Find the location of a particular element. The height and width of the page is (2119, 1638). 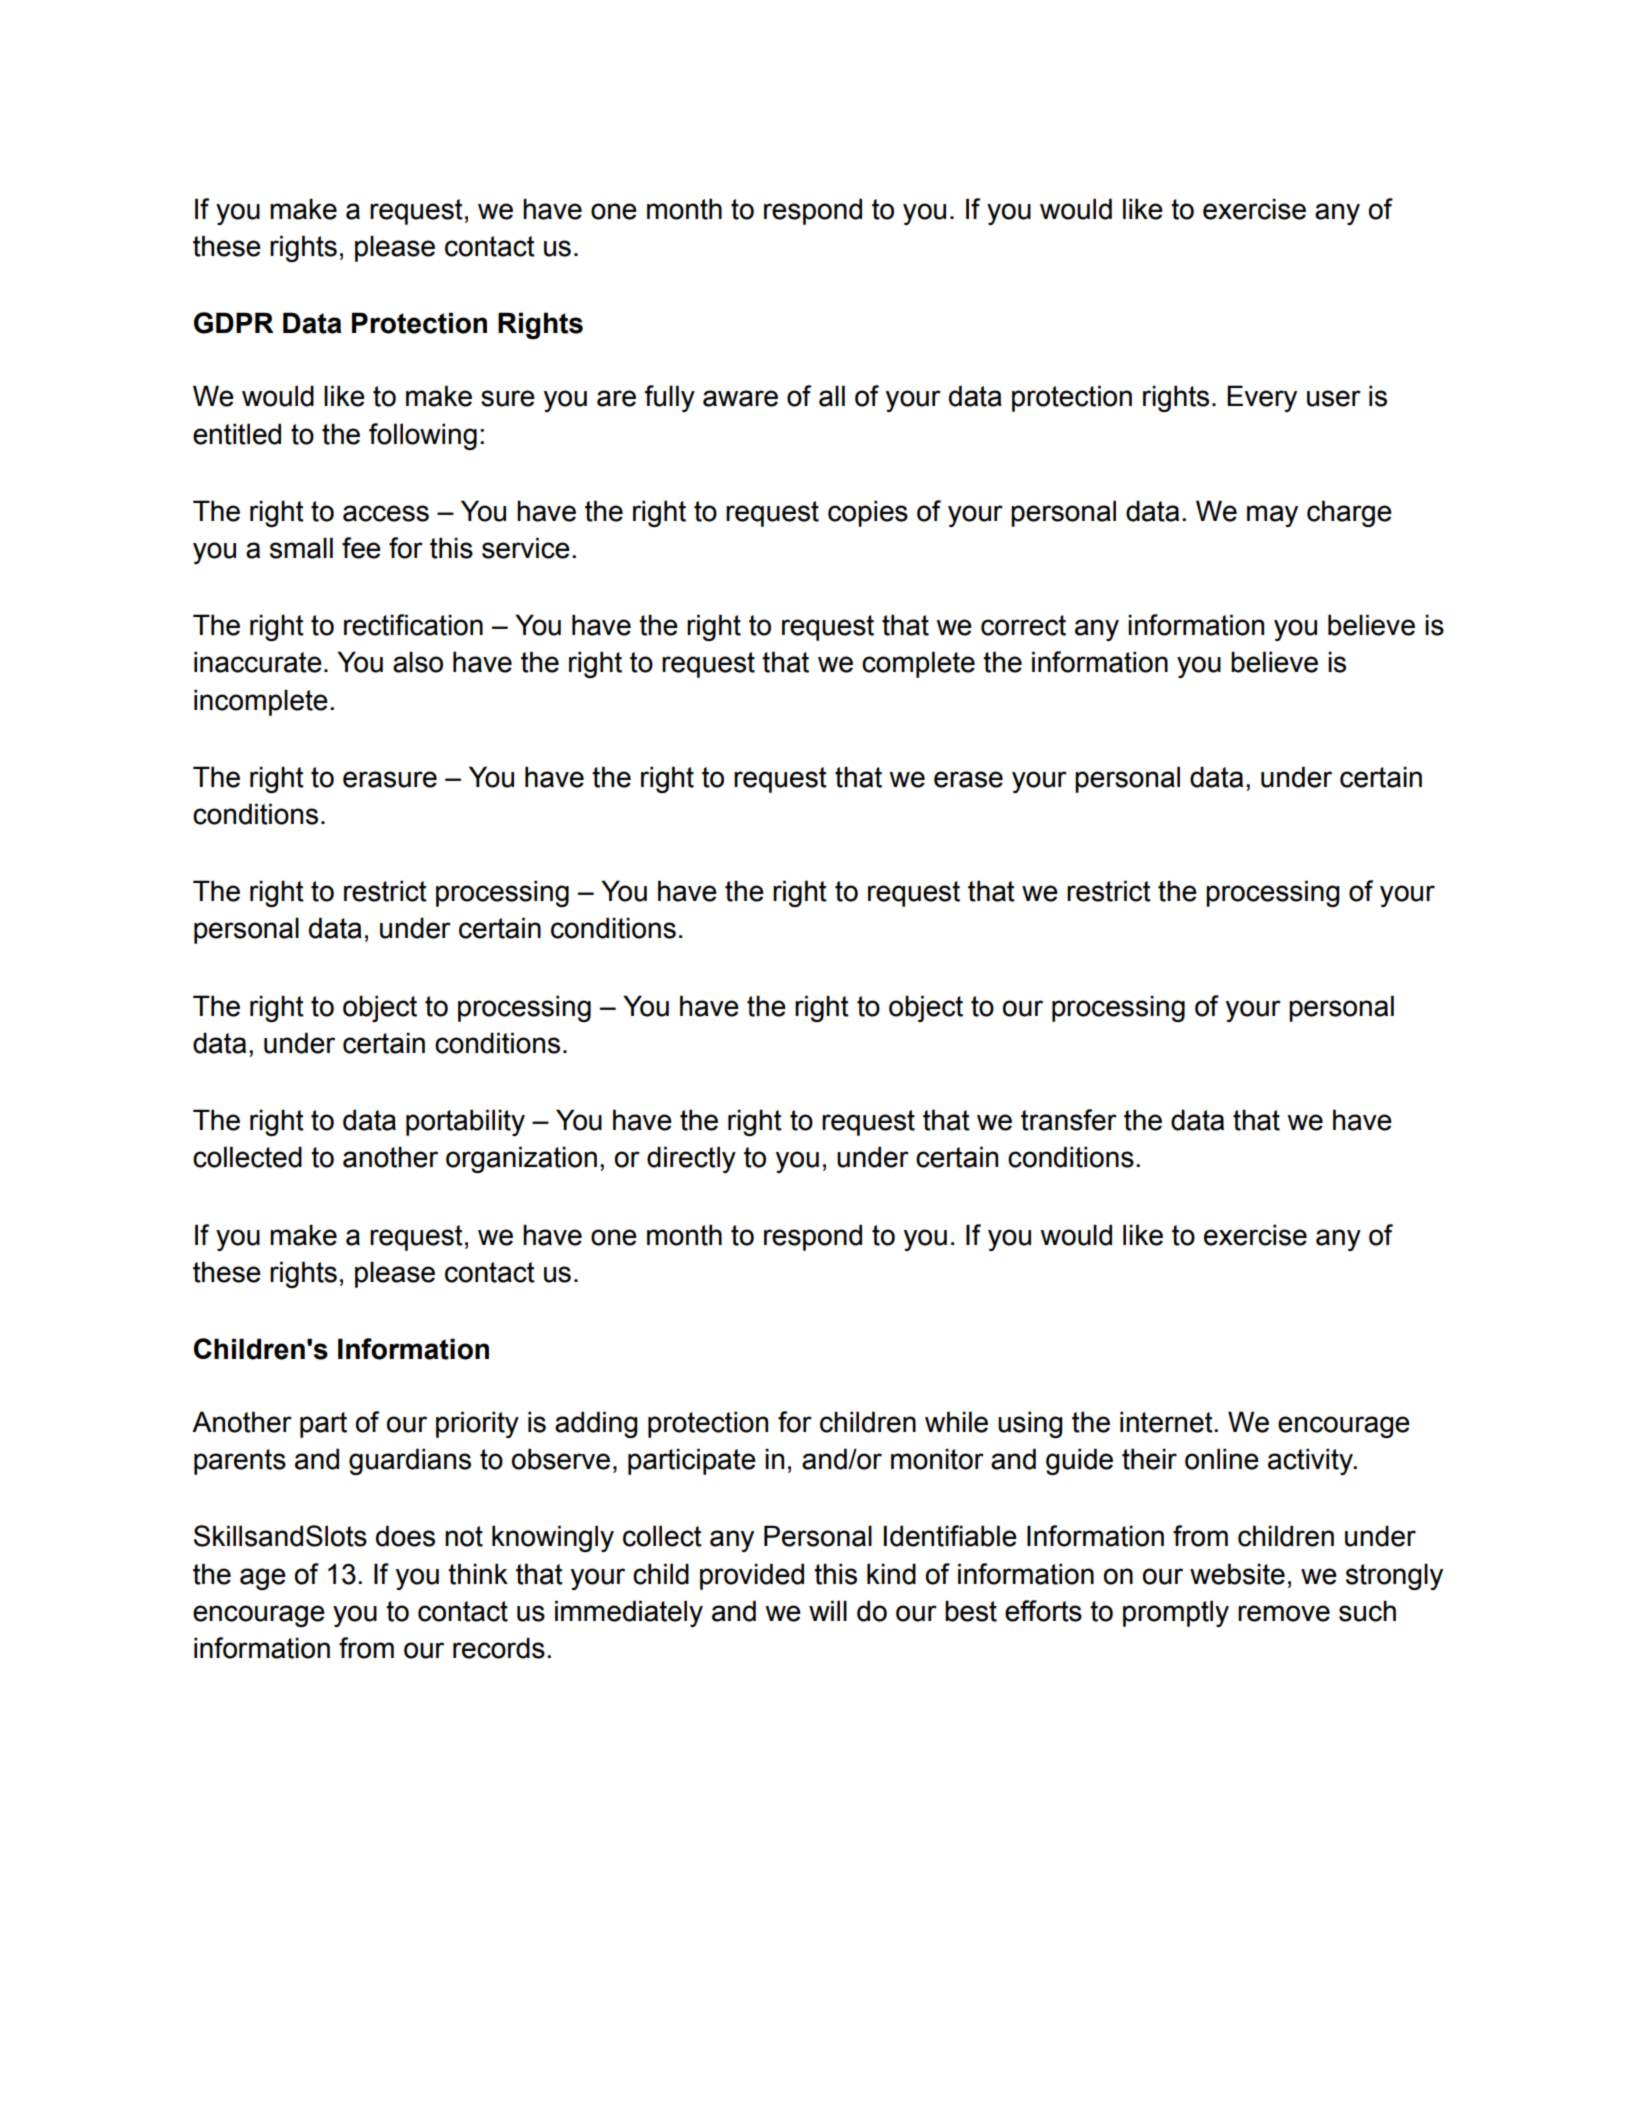

Every is located at coordinates (1262, 398).
